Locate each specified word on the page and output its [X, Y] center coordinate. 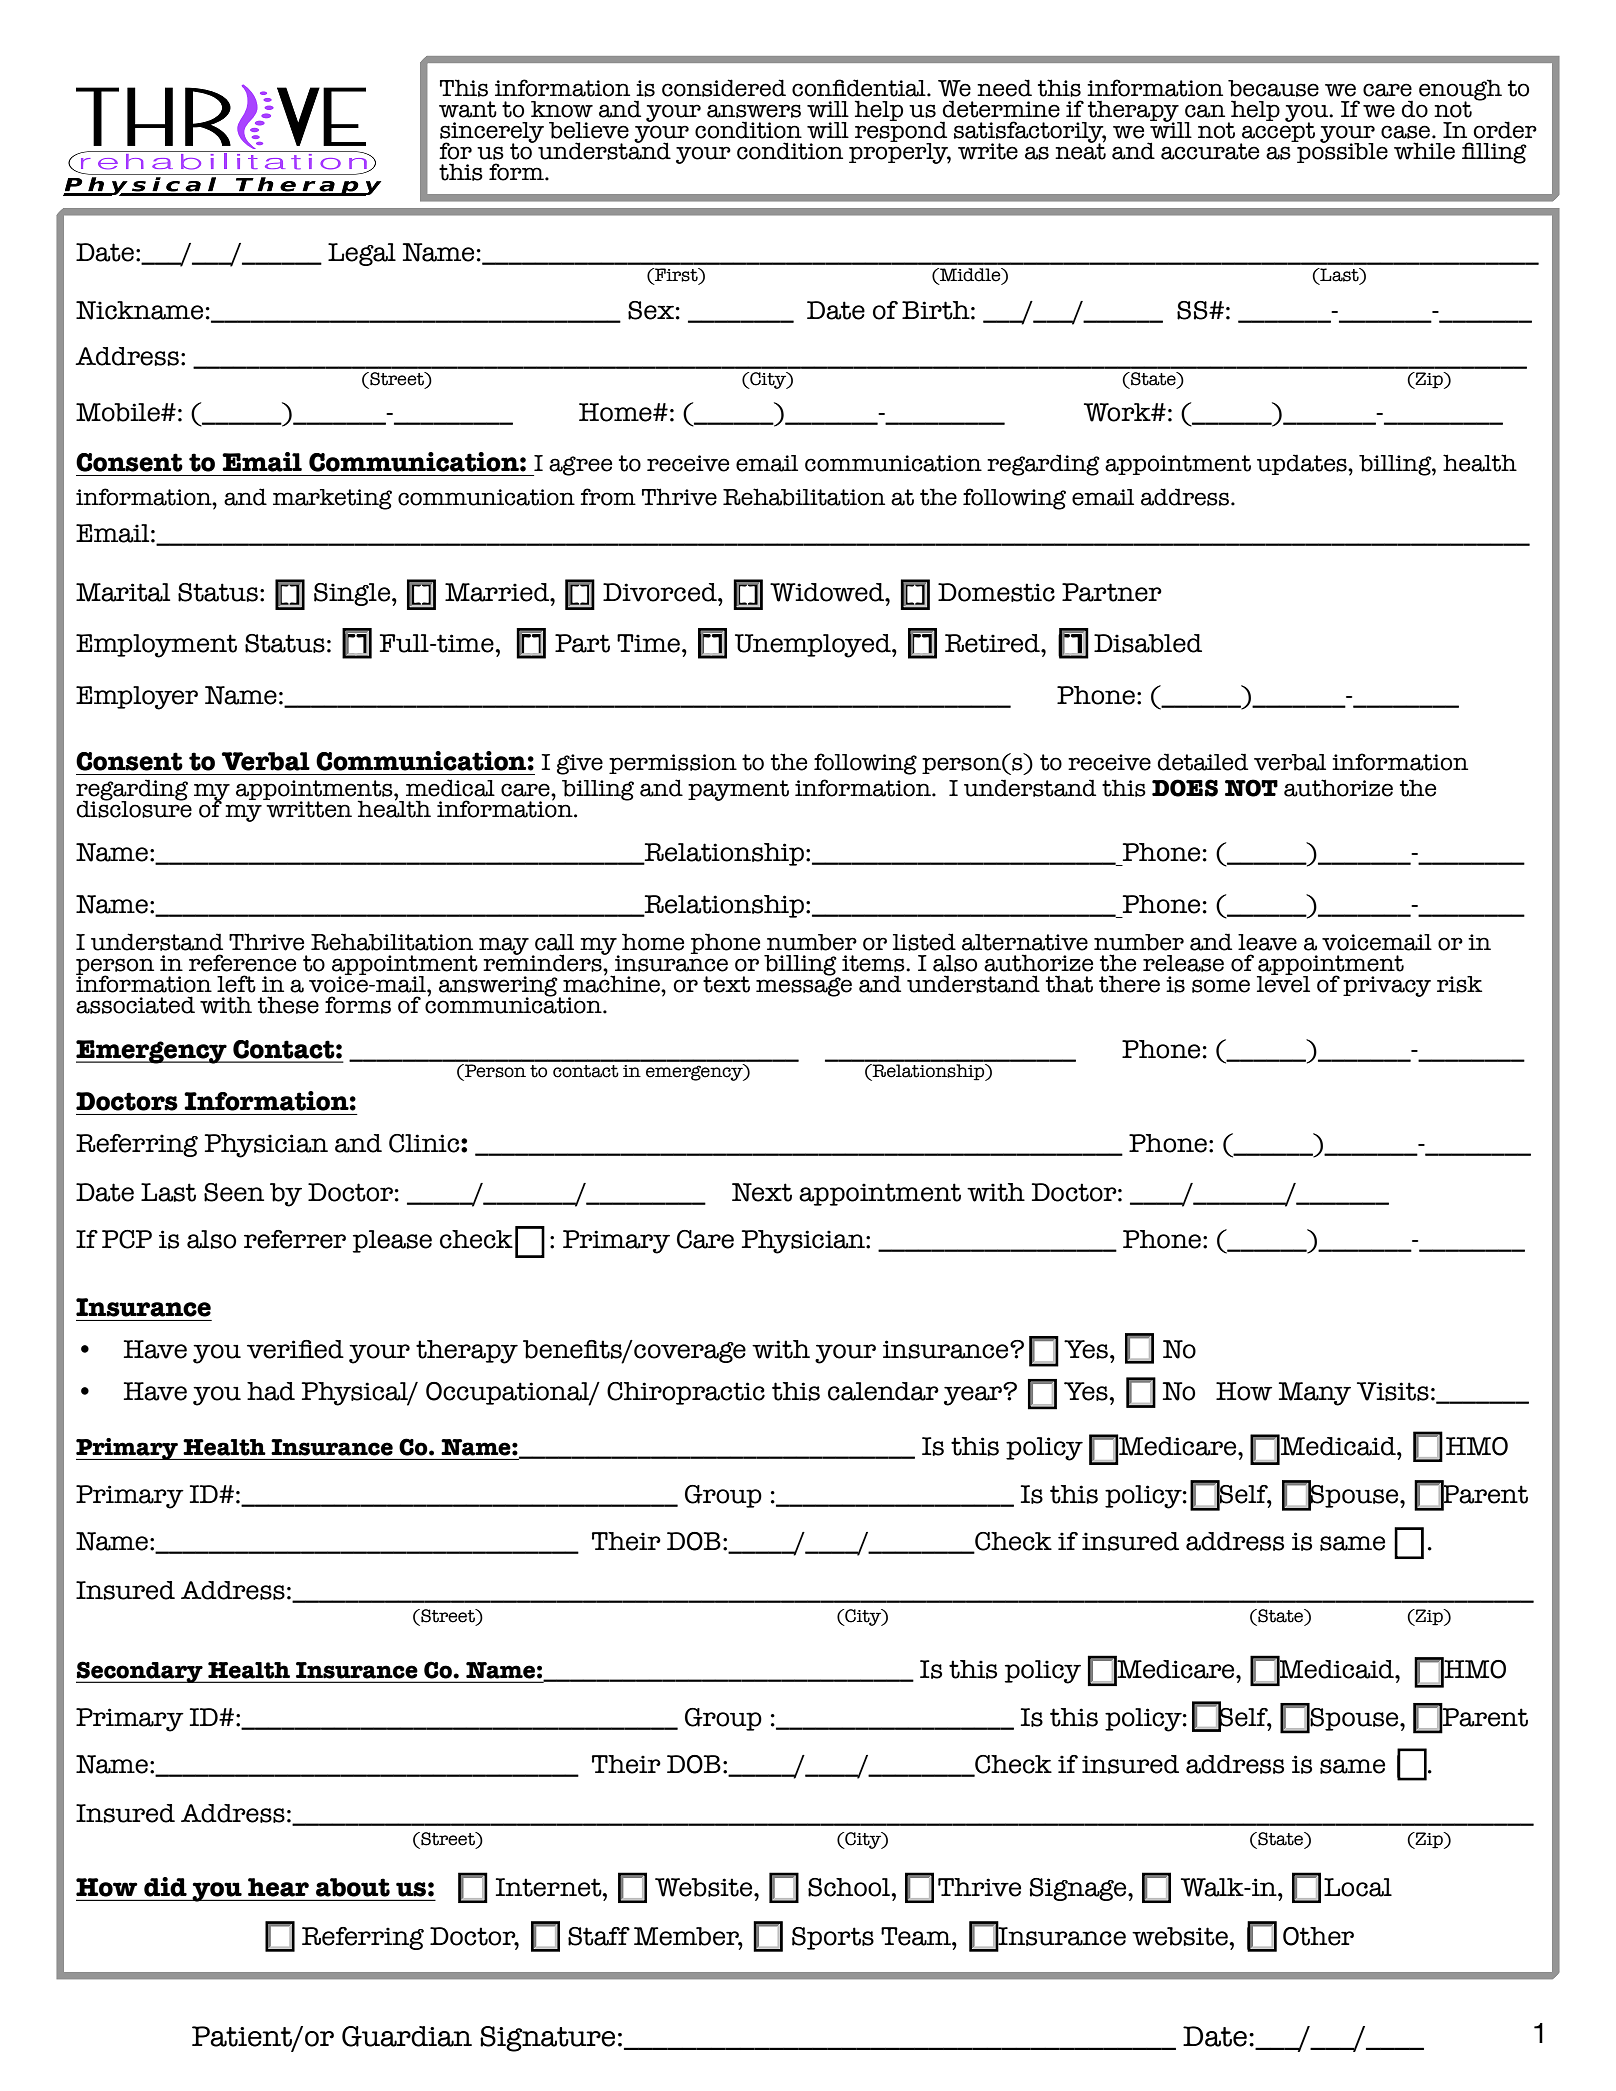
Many [1315, 1394]
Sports [833, 1938]
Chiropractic [686, 1393]
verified [295, 1349]
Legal [362, 254]
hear [278, 1887]
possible [1341, 152]
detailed [1203, 762]
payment [738, 790]
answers [754, 111]
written [308, 808]
